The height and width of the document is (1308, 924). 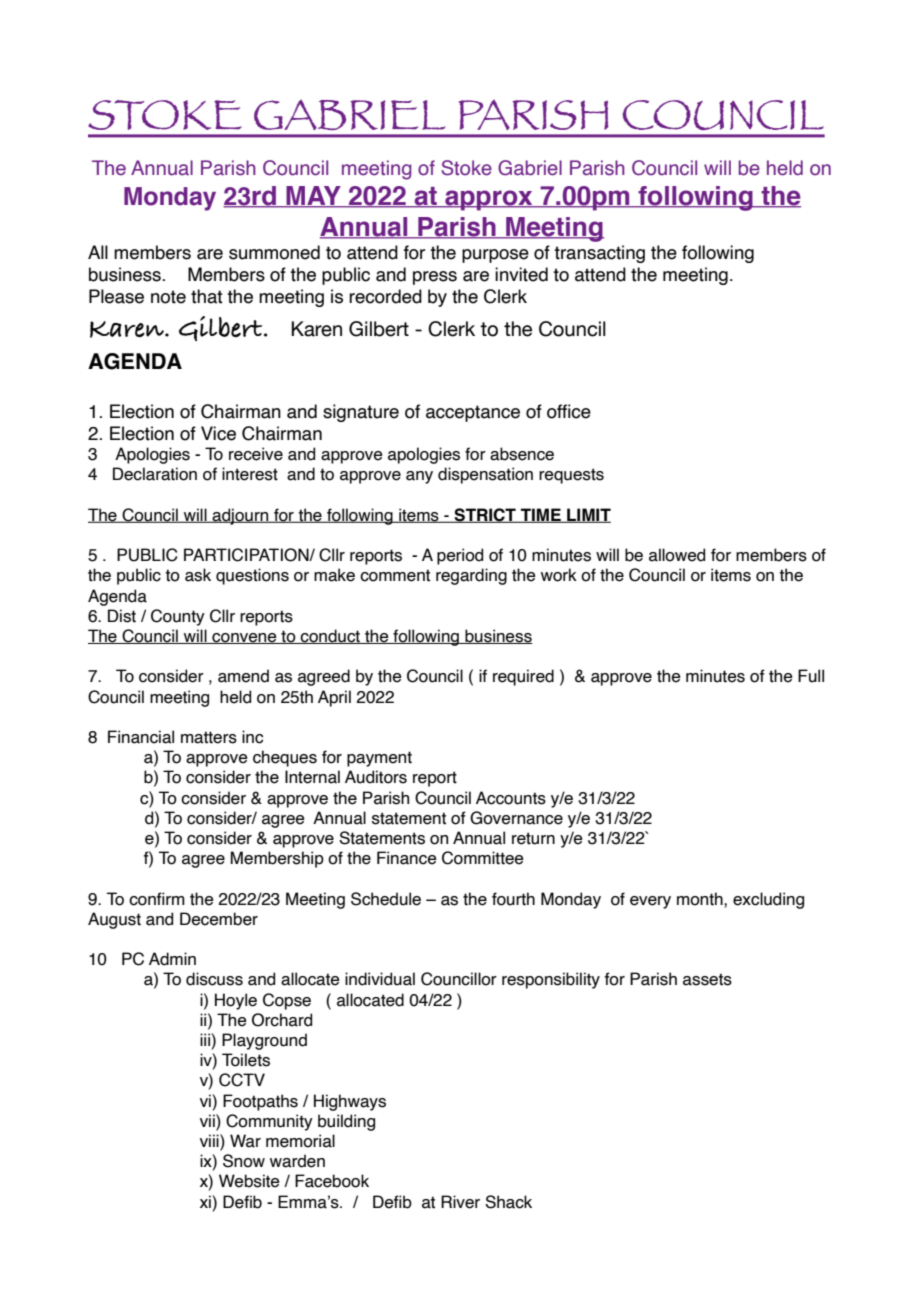 I want to click on Full, so click(x=811, y=676).
